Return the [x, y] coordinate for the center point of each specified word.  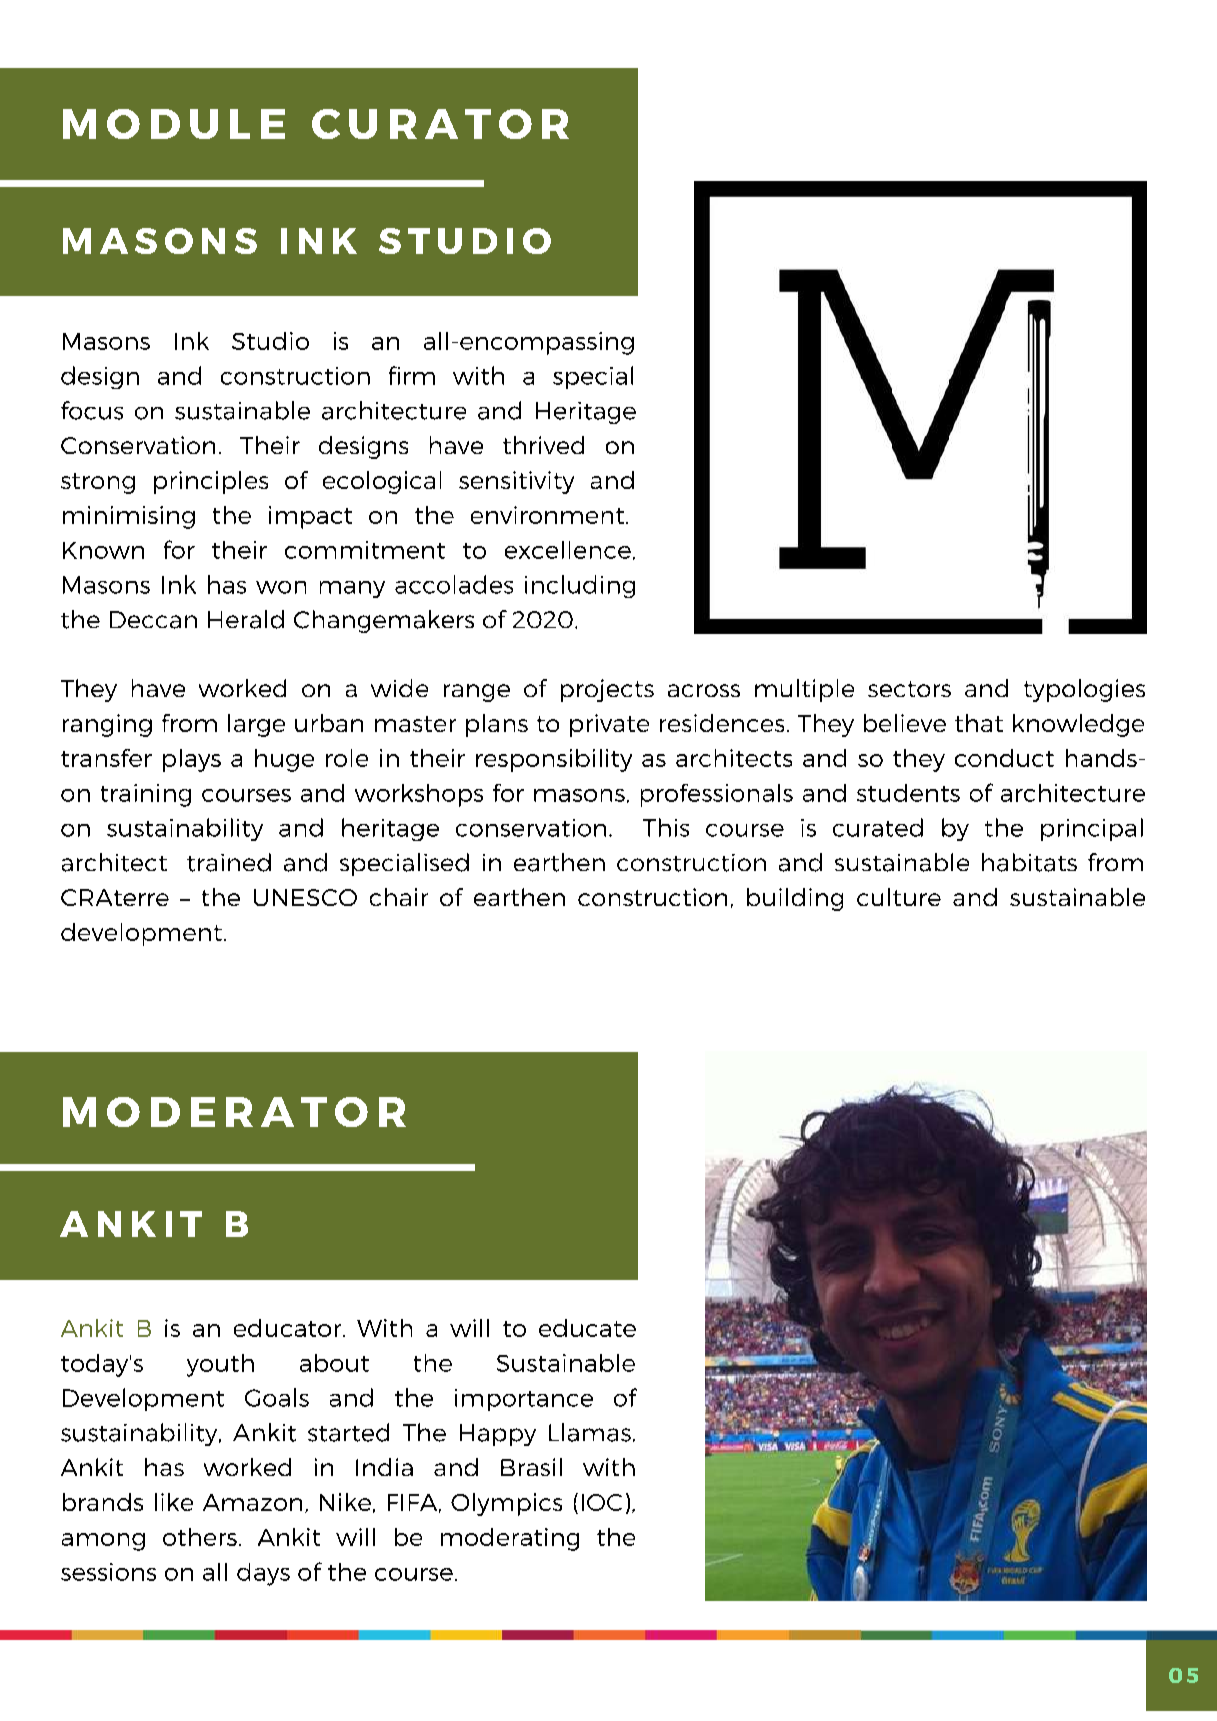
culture [899, 897]
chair [399, 897]
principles [211, 482]
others [200, 1537]
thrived [543, 445]
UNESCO [305, 897]
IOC [602, 1502]
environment [549, 515]
